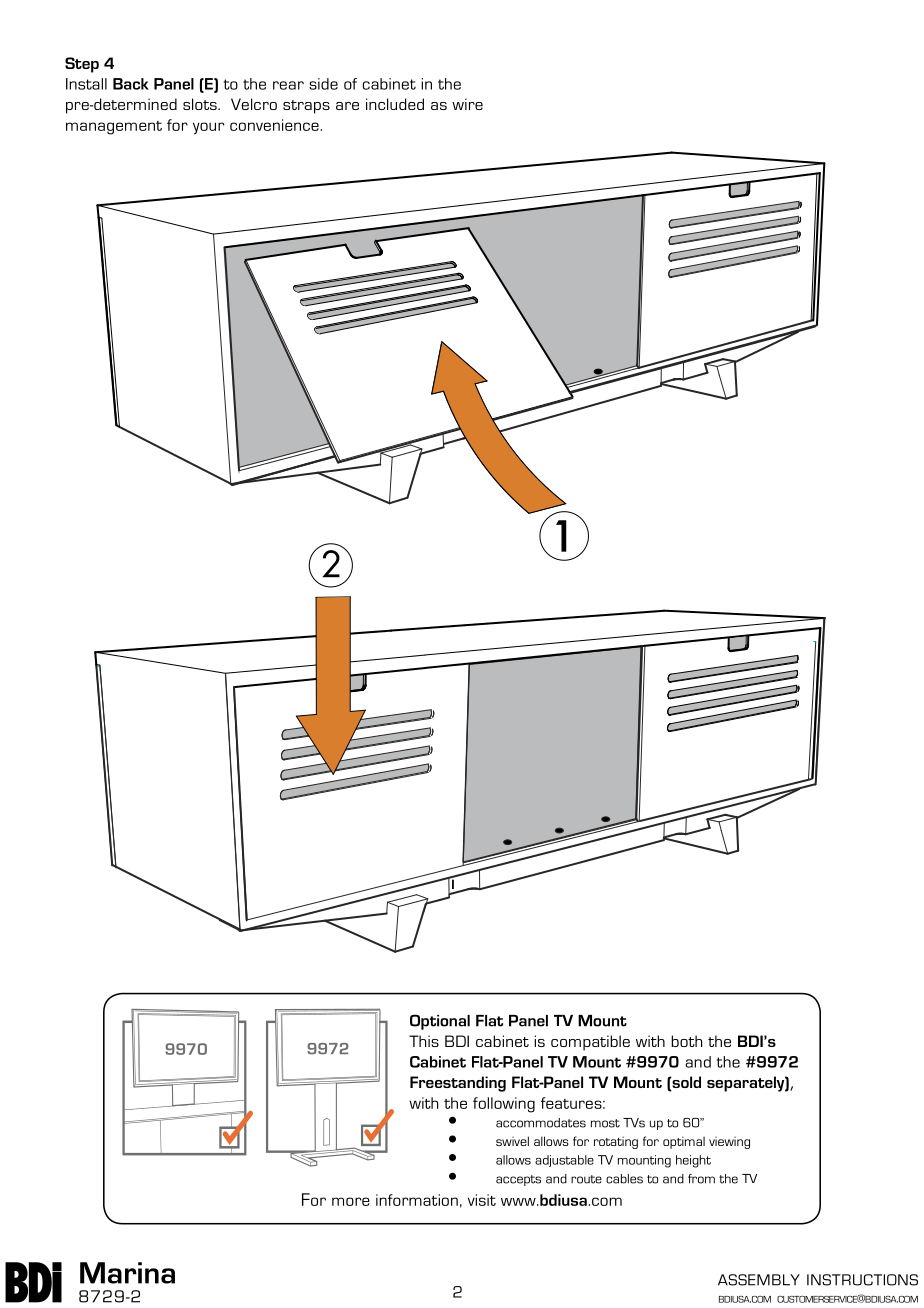 Image resolution: width=924 pixels, height=1308 pixels. What do you see at coordinates (201, 104) in the page?
I see `slots` at bounding box center [201, 104].
